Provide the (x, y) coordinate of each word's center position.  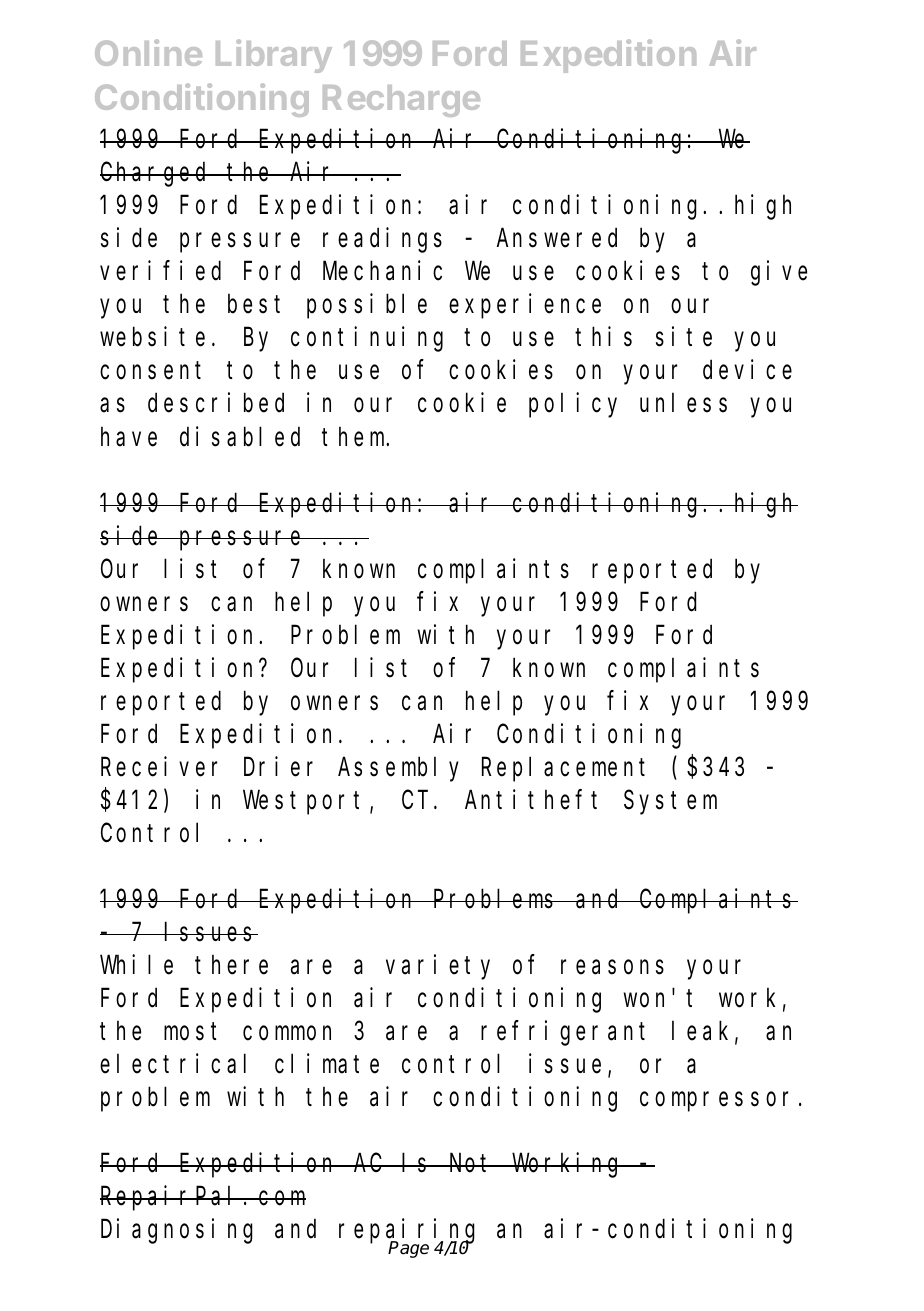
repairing (407, 1232)
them (355, 437)
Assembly (398, 769)
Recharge (401, 101)
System (670, 803)
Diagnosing (177, 1231)
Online (148, 52)
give (779, 273)
